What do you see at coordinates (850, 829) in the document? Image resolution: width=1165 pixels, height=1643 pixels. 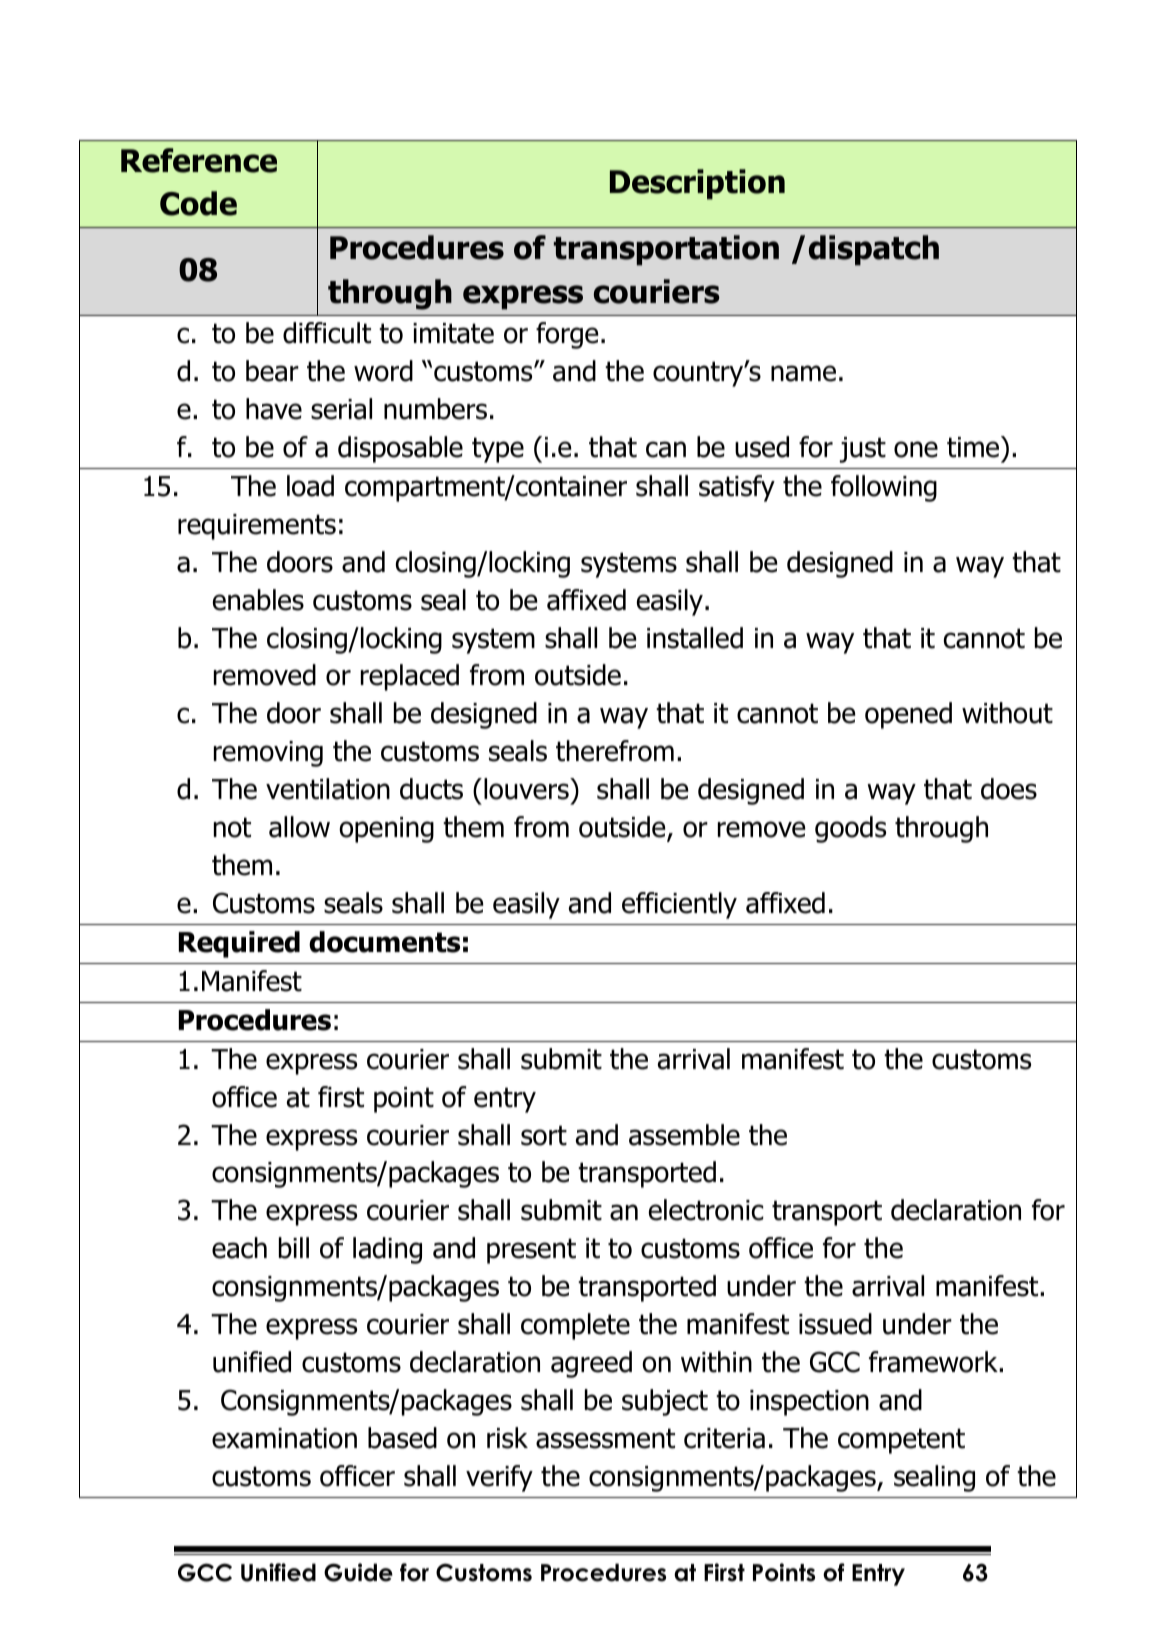 I see `goods` at bounding box center [850, 829].
